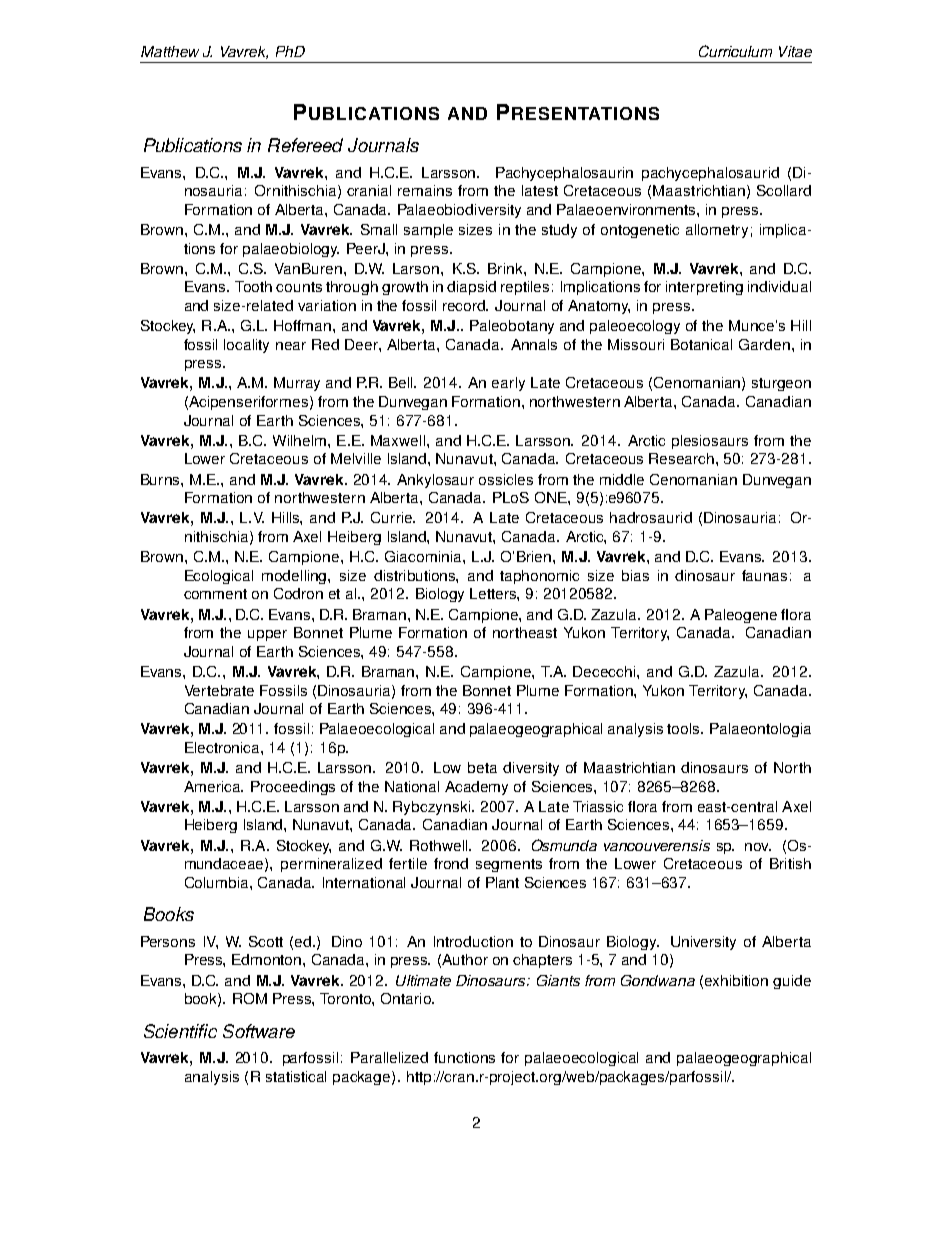 This page has width=952, height=1233. What do you see at coordinates (425, 190) in the page?
I see `remains` at bounding box center [425, 190].
